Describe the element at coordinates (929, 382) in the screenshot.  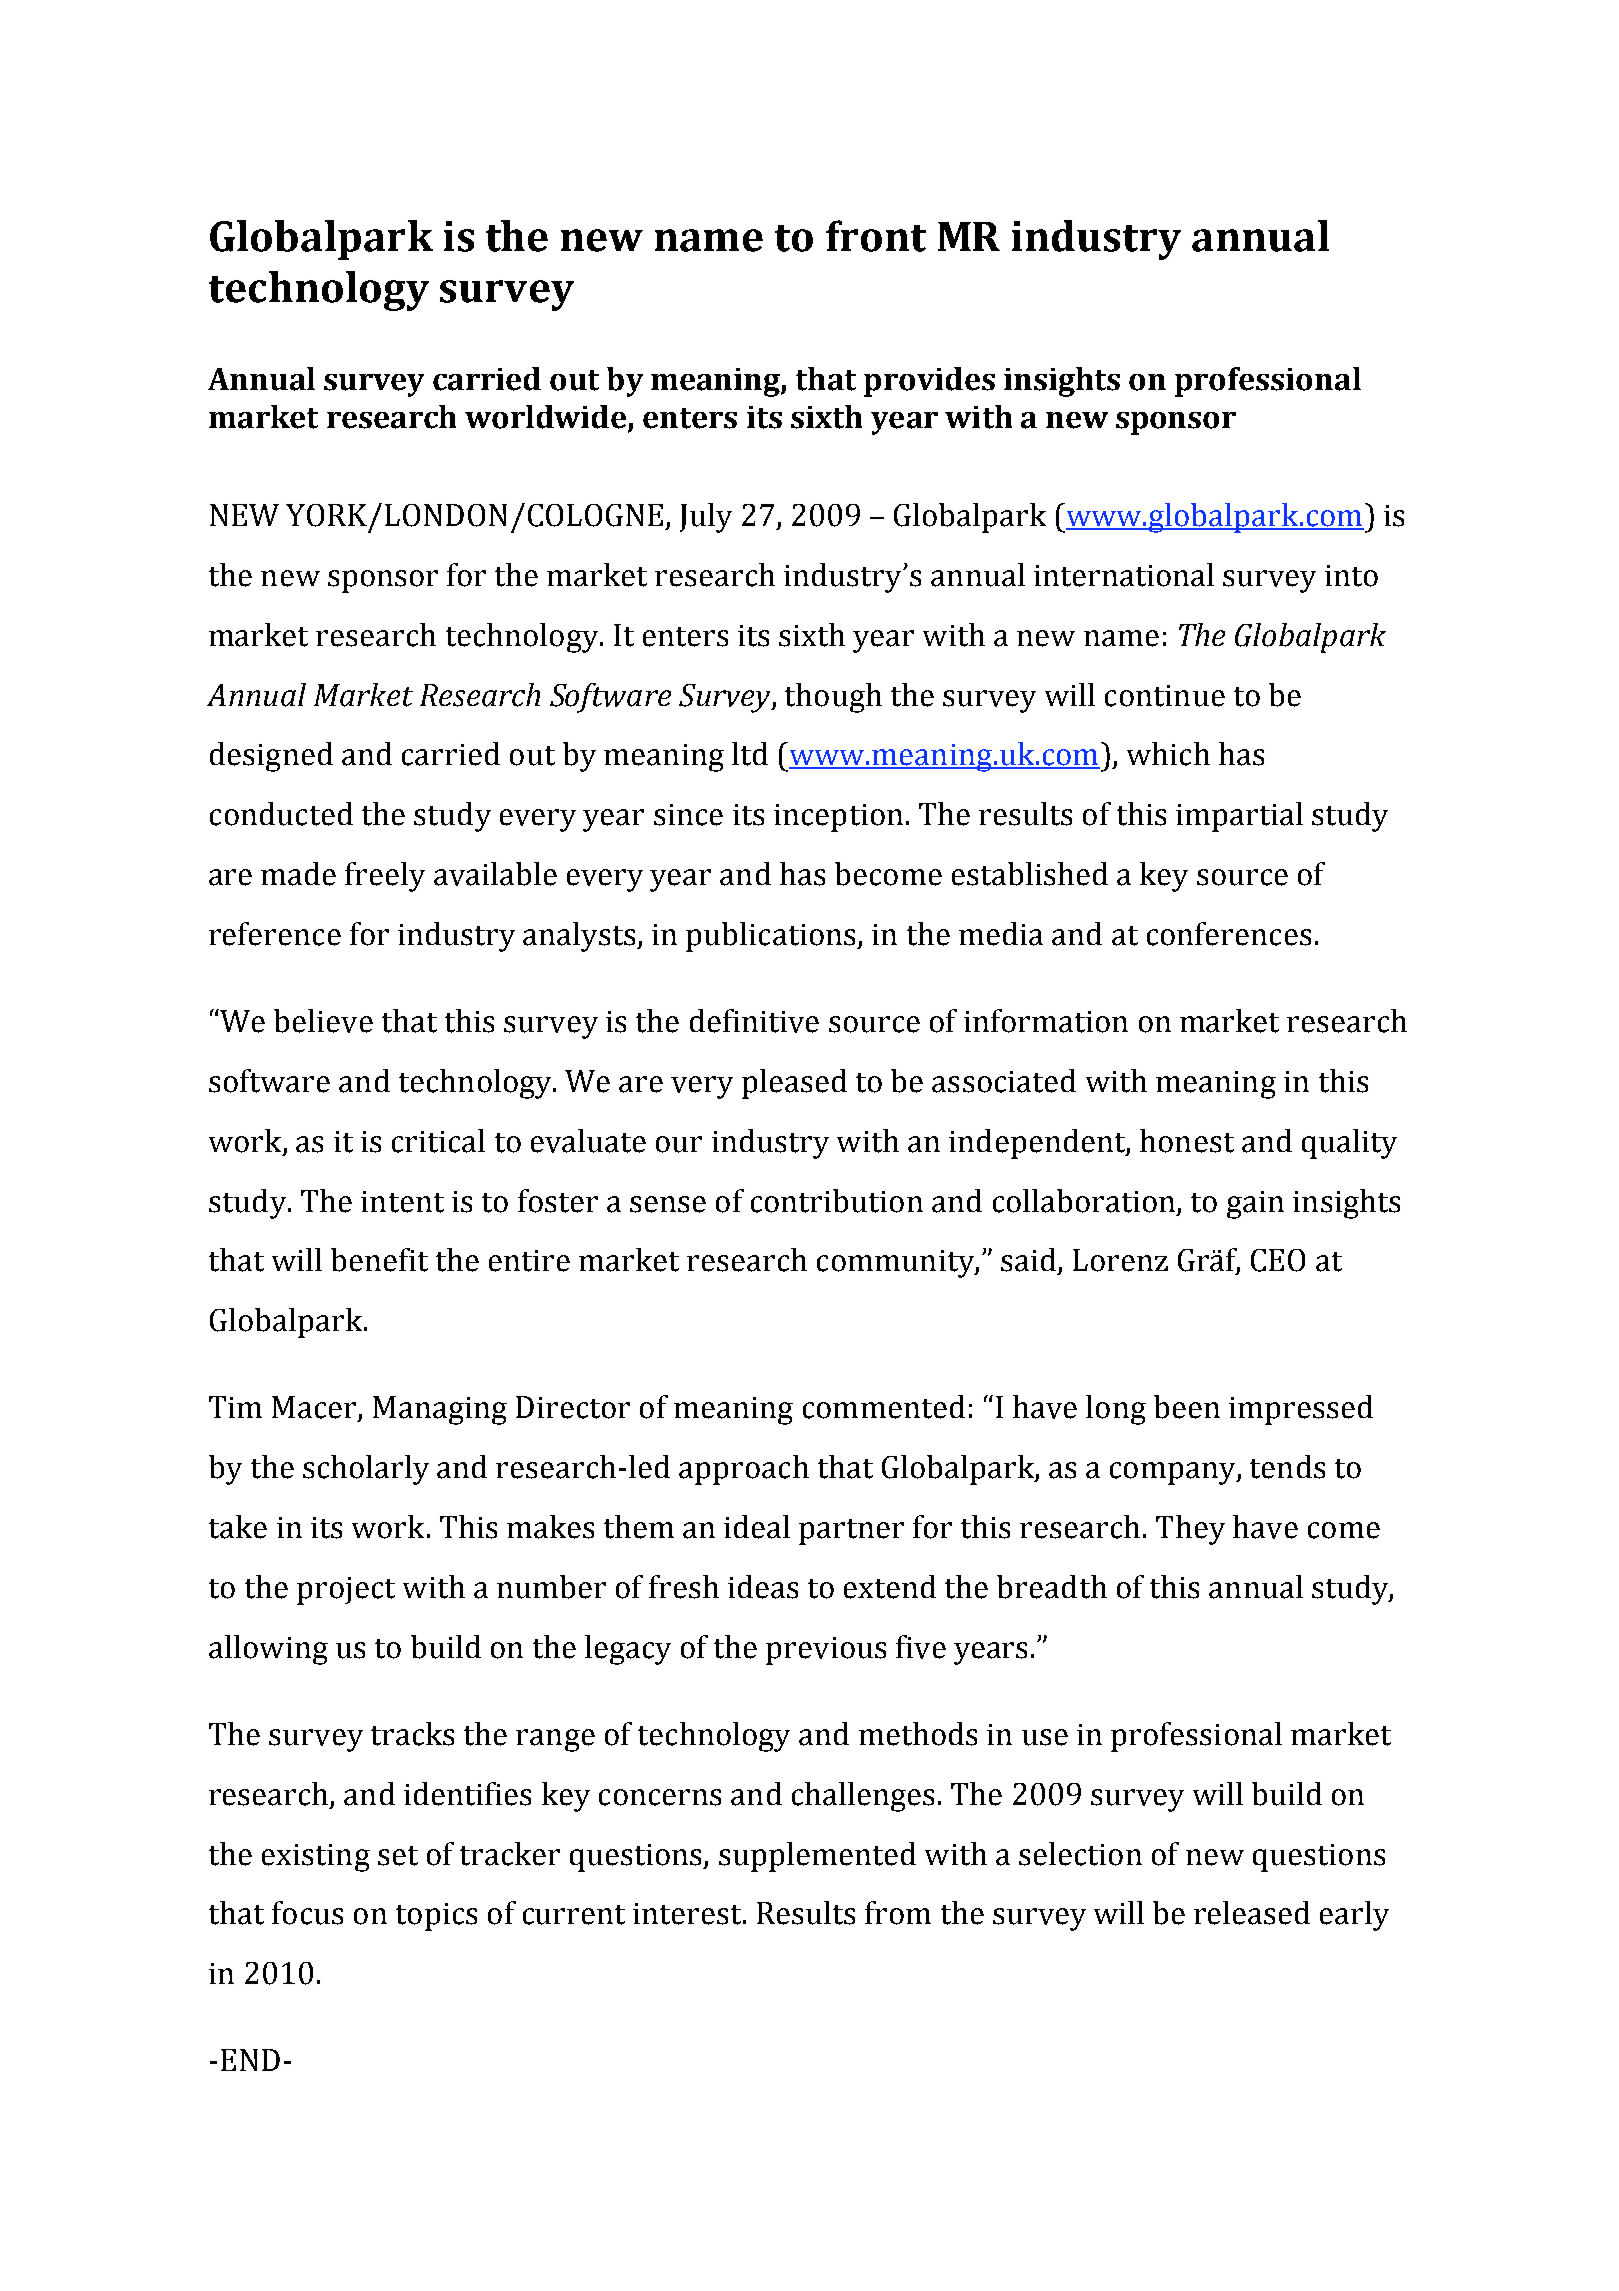
I see `provides` at that location.
